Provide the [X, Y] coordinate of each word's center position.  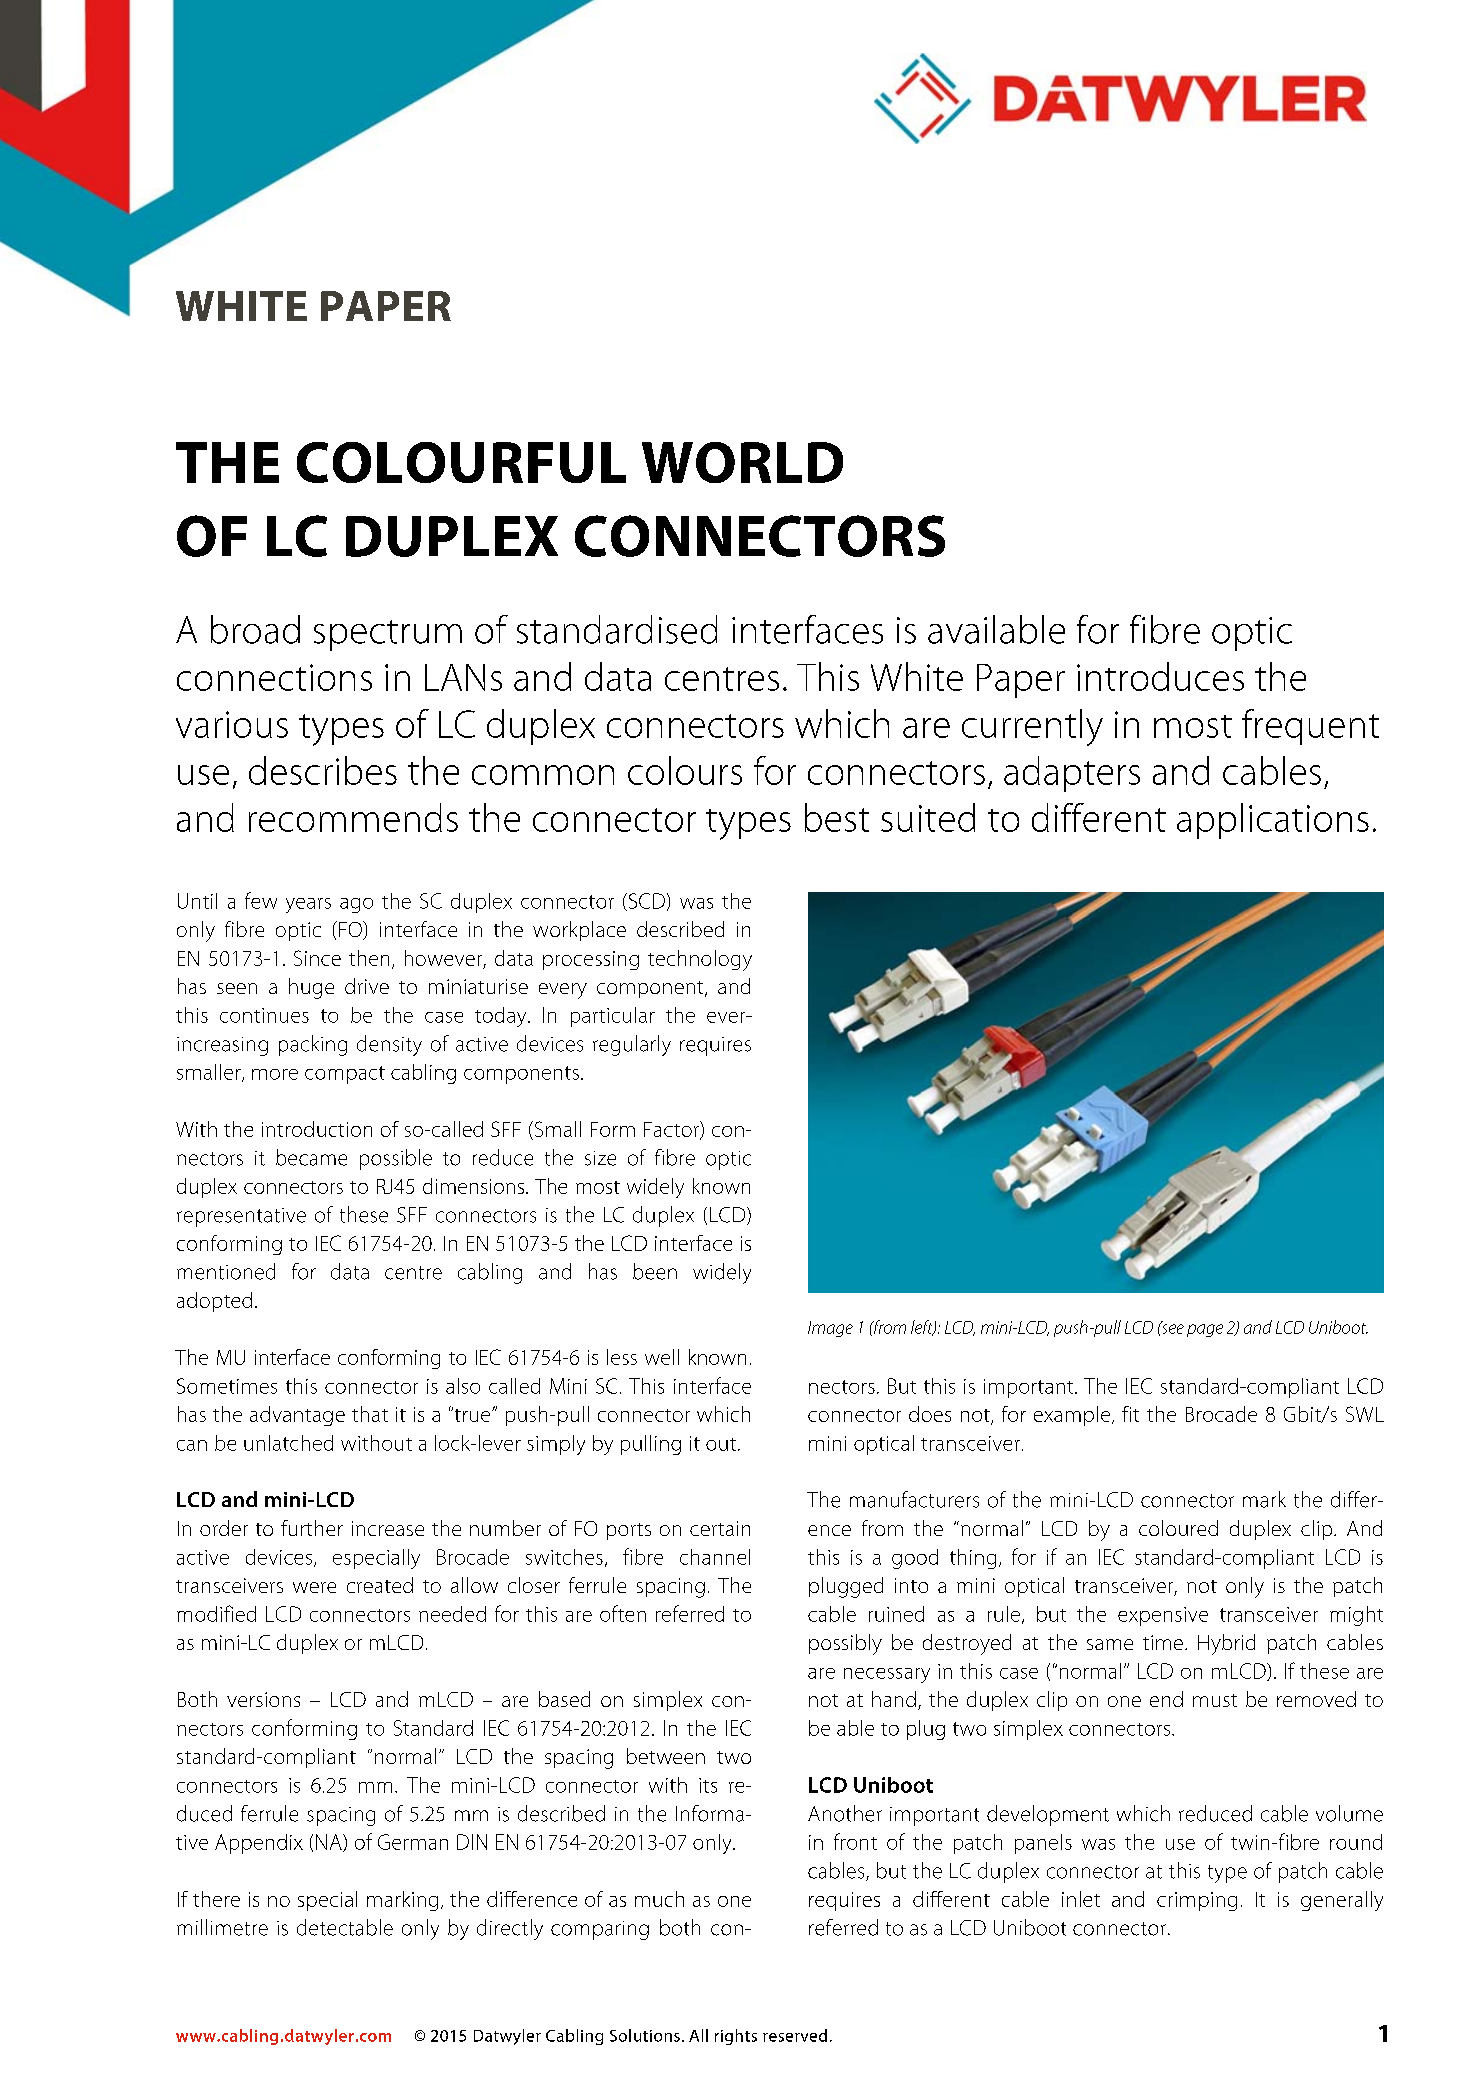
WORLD [742, 462]
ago [356, 905]
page [1205, 1330]
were [314, 1587]
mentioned [226, 1271]
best [837, 817]
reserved [795, 2035]
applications [1273, 821]
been [655, 1271]
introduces [1160, 676]
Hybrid [1226, 1644]
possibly [845, 1644]
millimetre [222, 1927]
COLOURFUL [461, 462]
